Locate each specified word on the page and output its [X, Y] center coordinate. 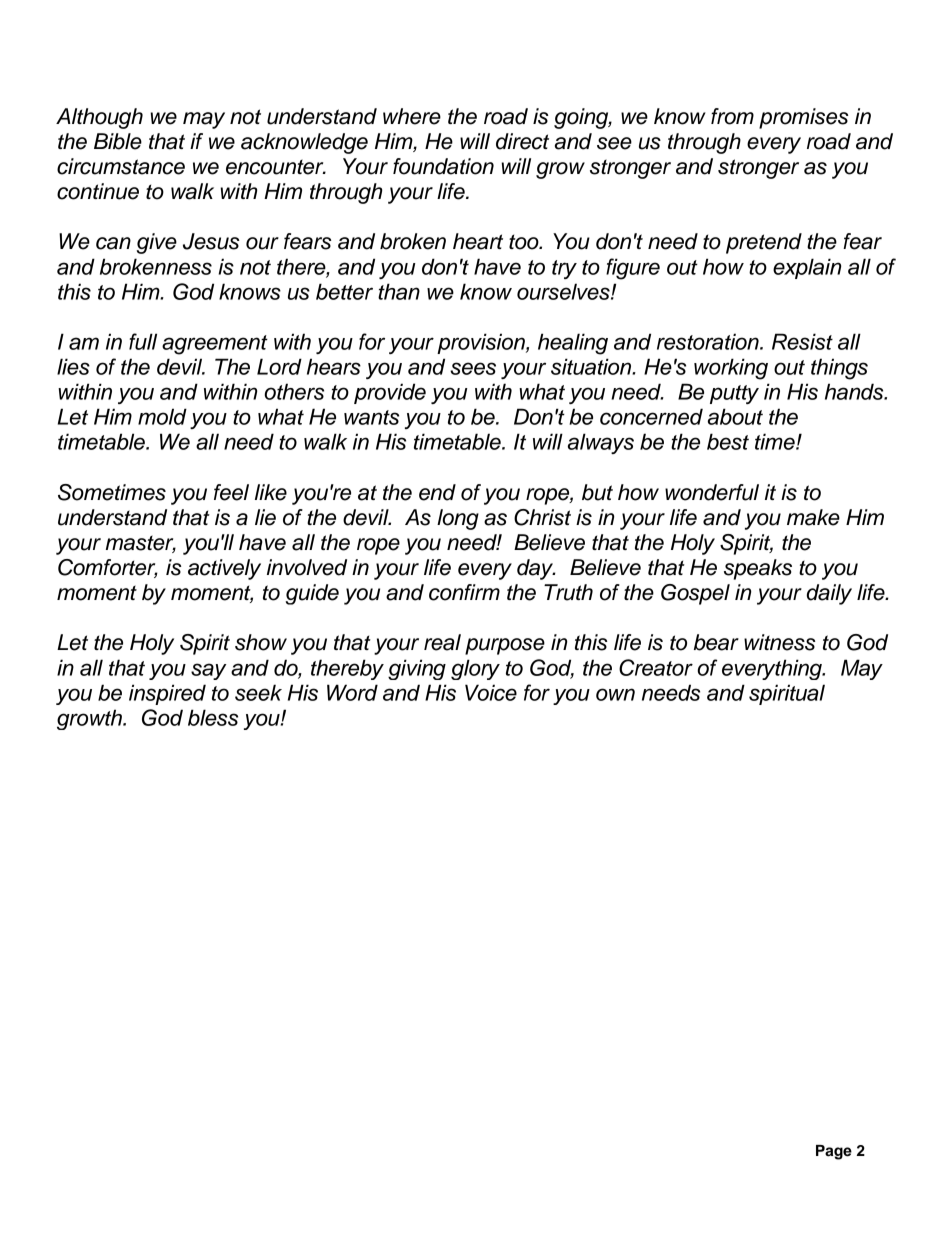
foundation [443, 166]
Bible [118, 141]
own [615, 694]
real [442, 642]
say [209, 671]
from [732, 116]
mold [162, 416]
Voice [491, 692]
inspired [167, 694]
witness [779, 642]
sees [473, 368]
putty [734, 394]
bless [213, 717]
